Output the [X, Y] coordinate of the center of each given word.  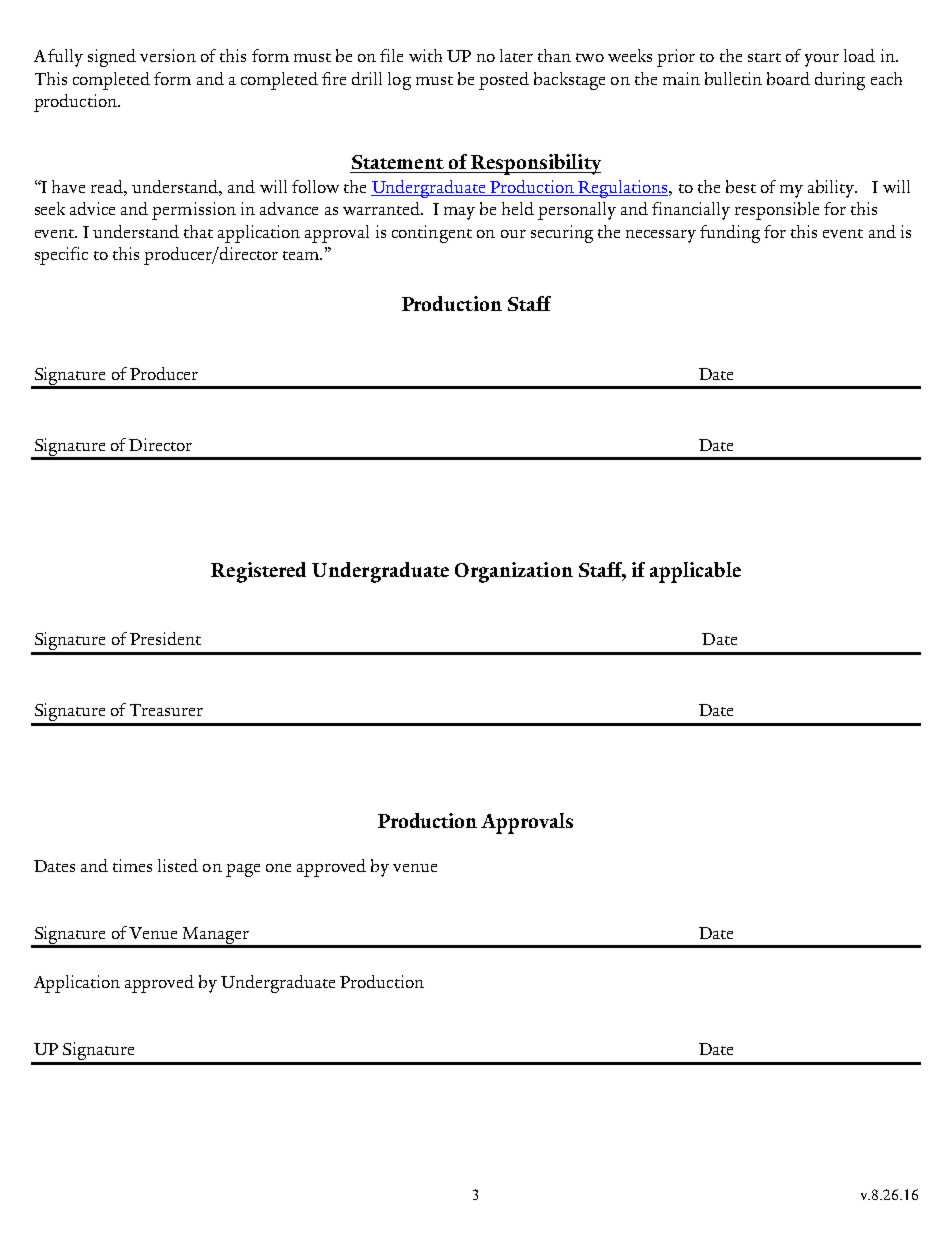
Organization [514, 572]
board [788, 78]
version [168, 55]
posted [504, 81]
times [132, 865]
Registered [258, 572]
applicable [695, 572]
